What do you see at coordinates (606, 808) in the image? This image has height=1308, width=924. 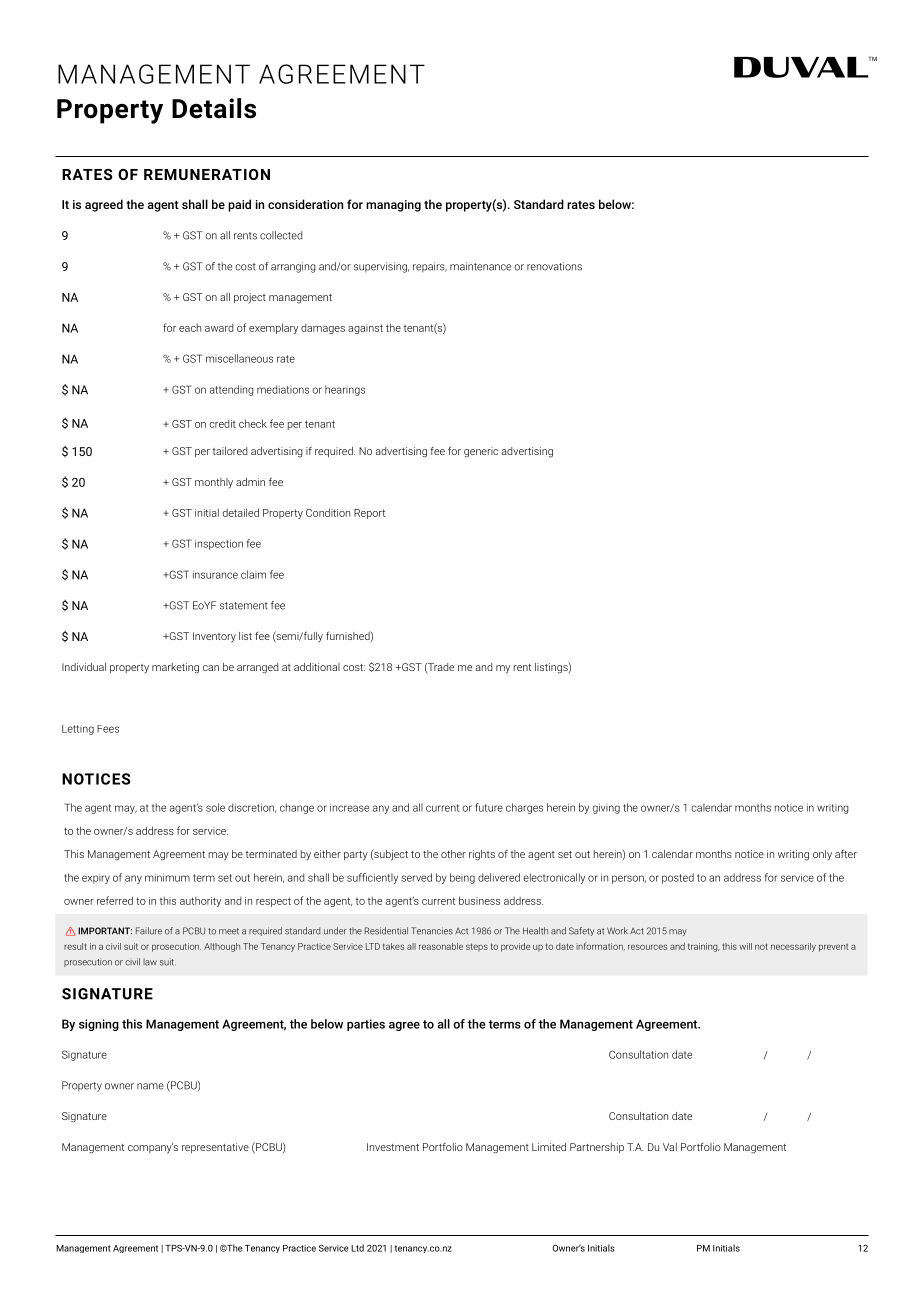 I see `giving` at bounding box center [606, 808].
